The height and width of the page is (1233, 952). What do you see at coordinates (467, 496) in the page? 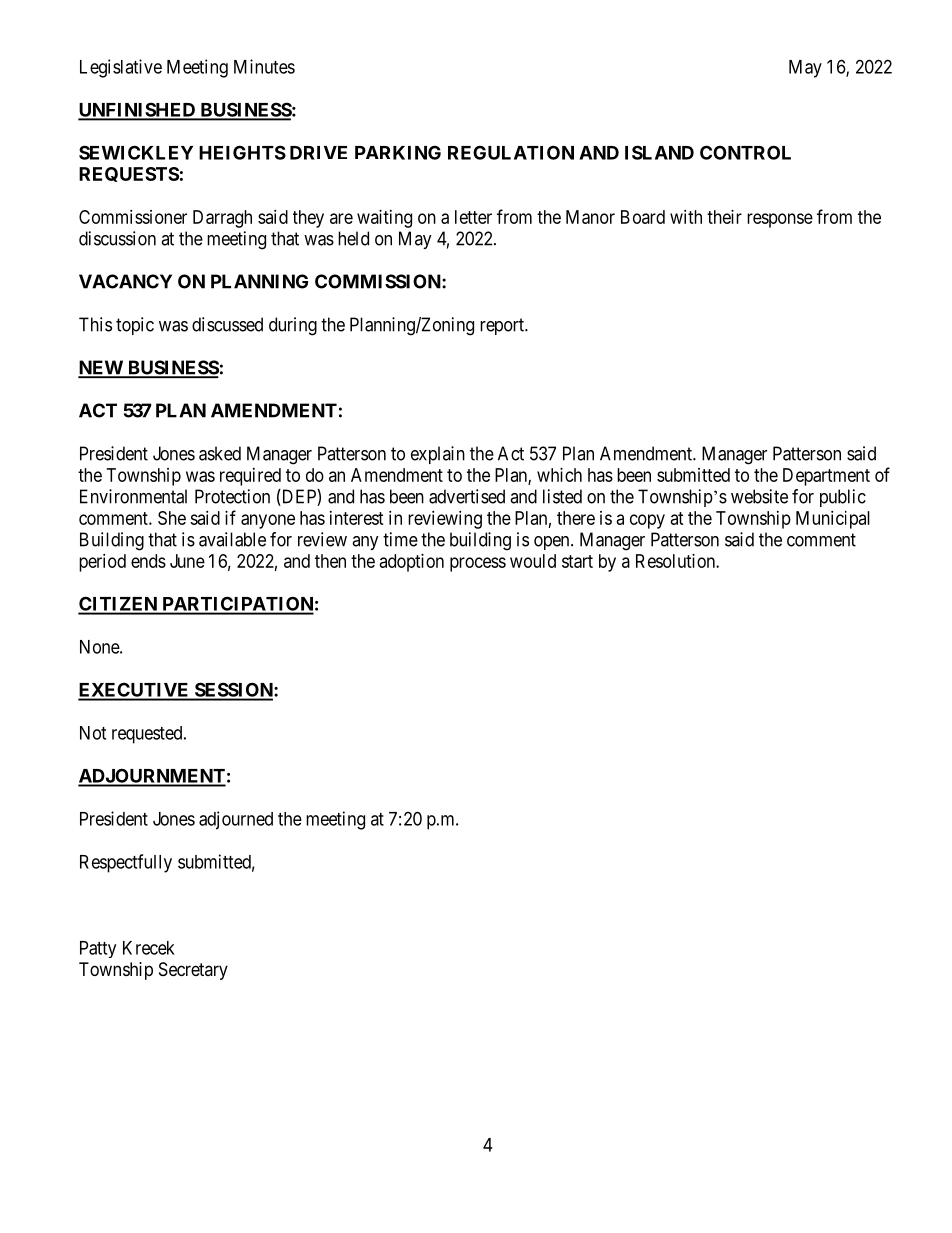
I see `advertised` at bounding box center [467, 496].
